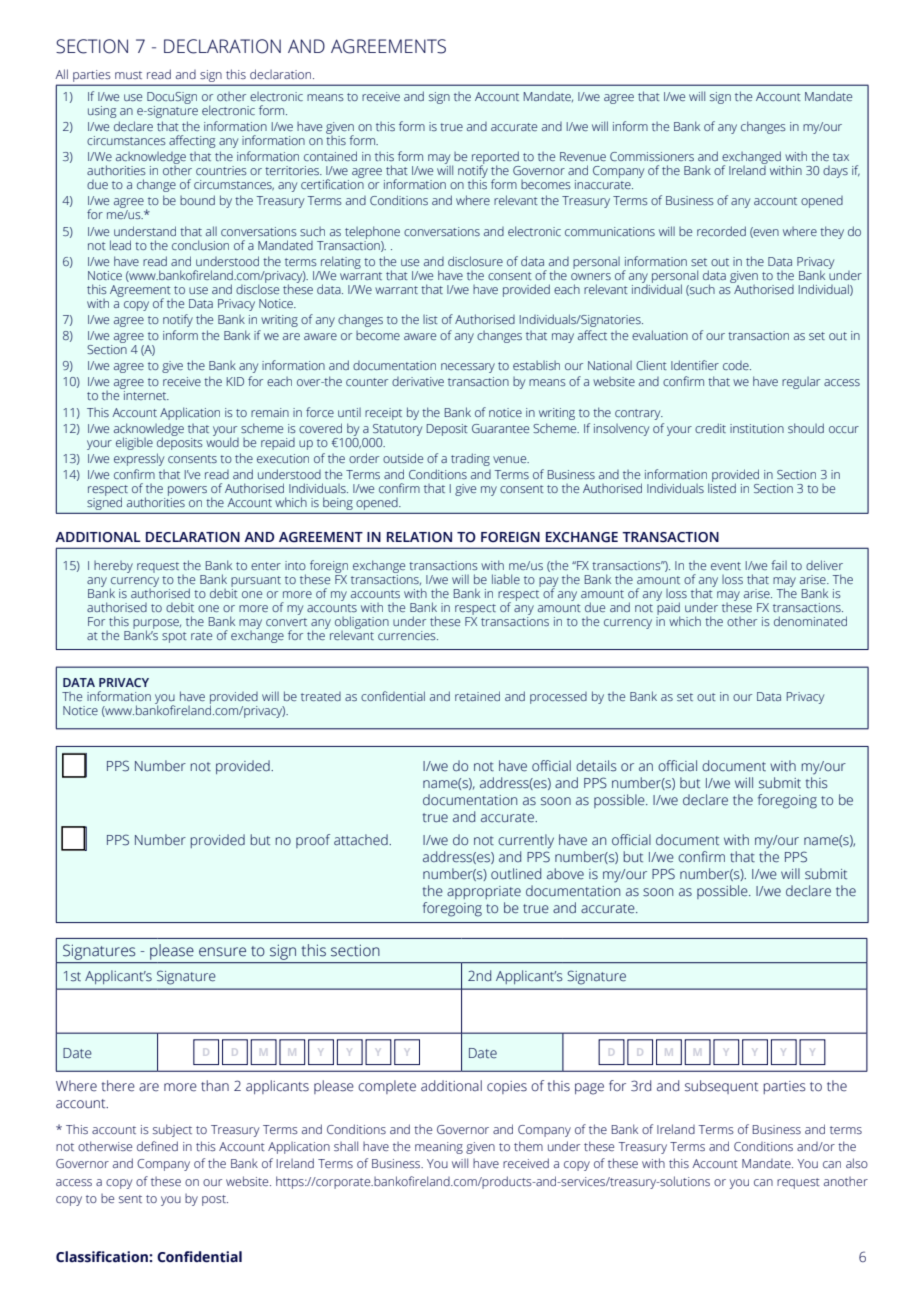 The width and height of the page is (924, 1308). I want to click on must, so click(128, 75).
